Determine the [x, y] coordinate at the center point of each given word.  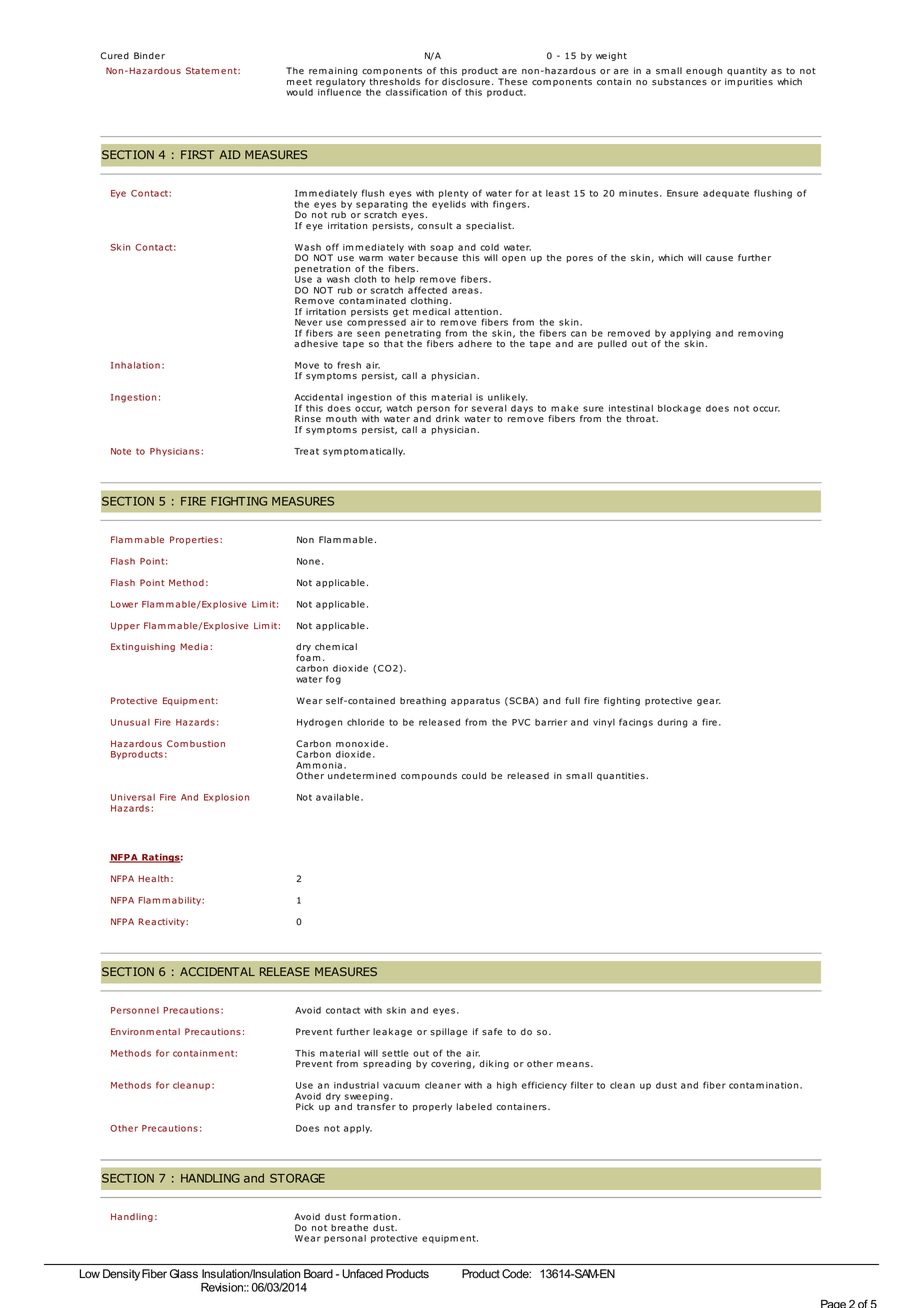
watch [399, 408]
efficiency [544, 1086]
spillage [449, 1032]
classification [416, 92]
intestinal [631, 408]
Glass [184, 1274]
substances [679, 82]
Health [153, 878]
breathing [423, 701]
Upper [125, 626]
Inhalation [135, 365]
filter [582, 1085]
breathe [349, 1228]
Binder [149, 56]
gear [709, 702]
